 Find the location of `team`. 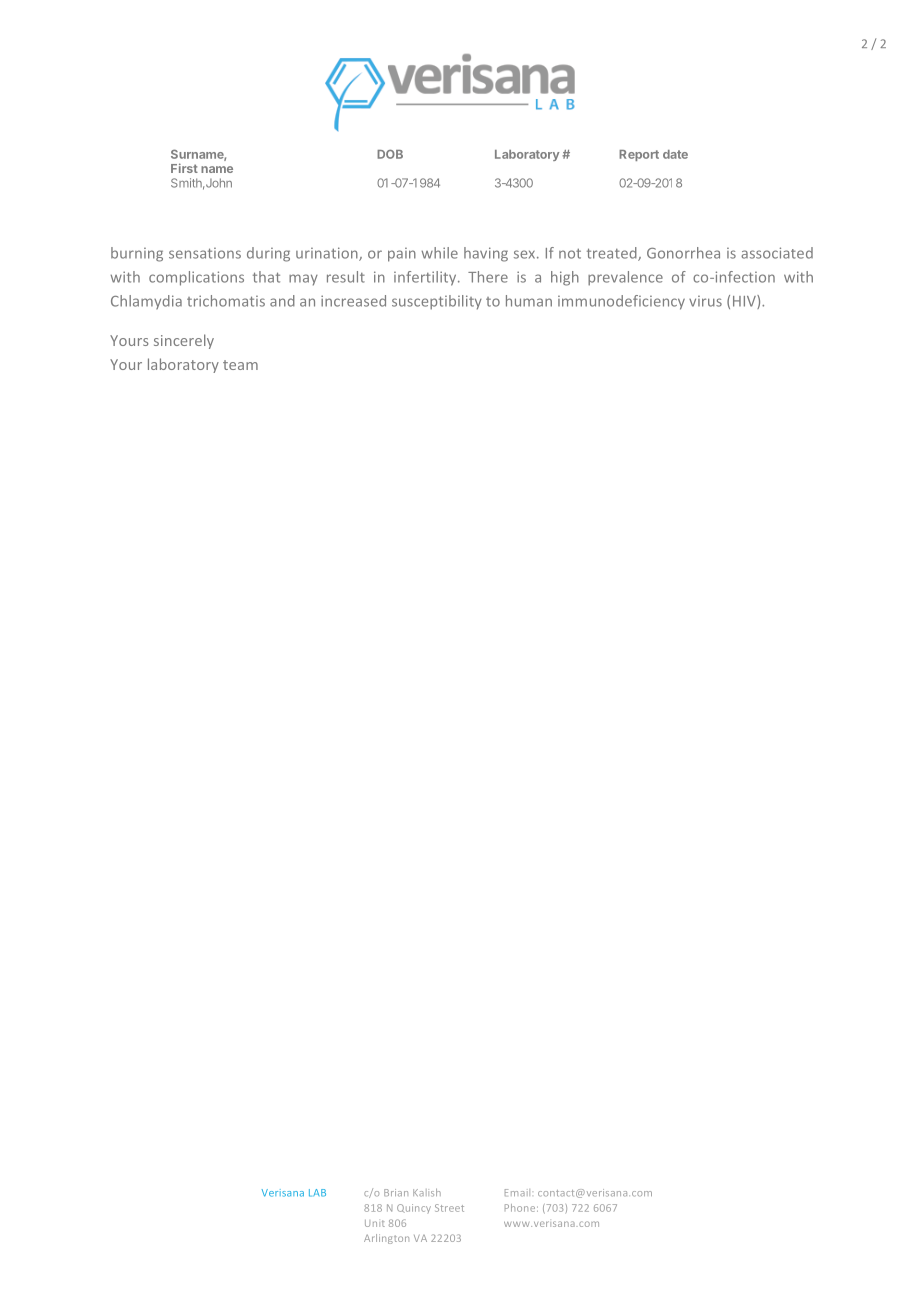

team is located at coordinates (240, 365).
